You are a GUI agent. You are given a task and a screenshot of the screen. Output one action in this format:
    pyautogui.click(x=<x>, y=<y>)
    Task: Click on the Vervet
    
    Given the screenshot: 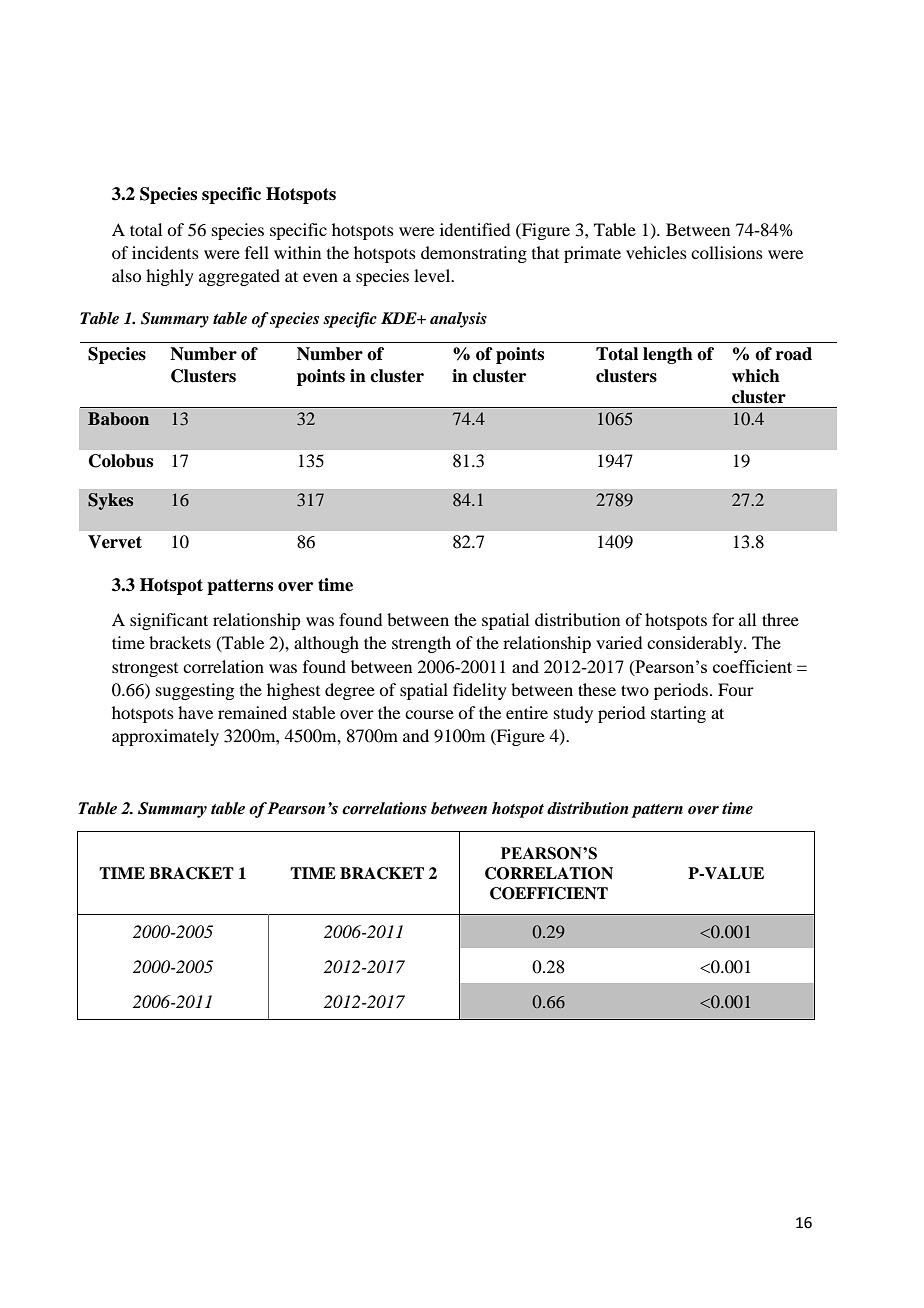 What is the action you would take?
    pyautogui.click(x=115, y=542)
